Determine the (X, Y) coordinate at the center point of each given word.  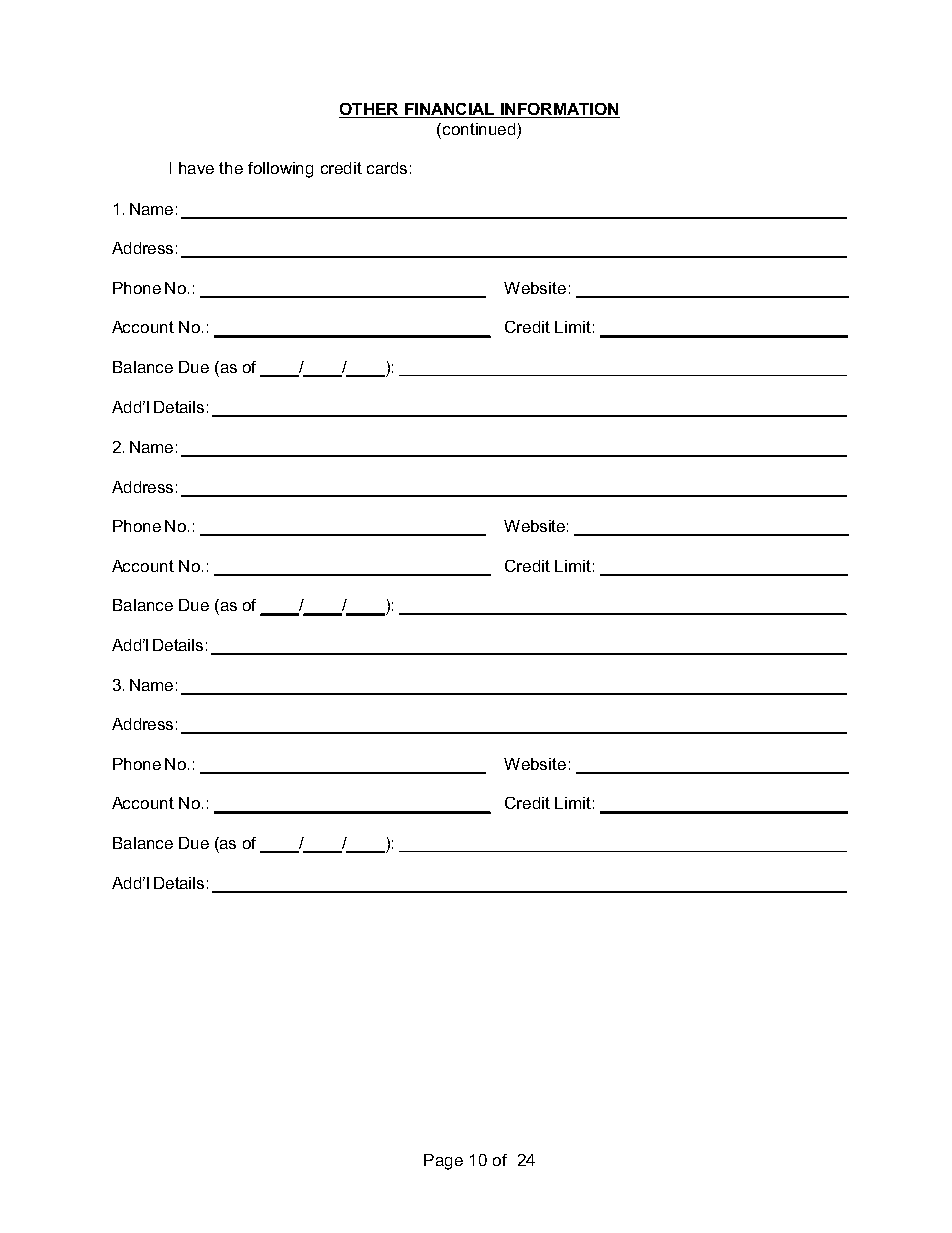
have (196, 168)
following (280, 170)
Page (443, 1162)
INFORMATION (559, 109)
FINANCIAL (449, 109)
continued (477, 129)
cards (387, 168)
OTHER (369, 109)
